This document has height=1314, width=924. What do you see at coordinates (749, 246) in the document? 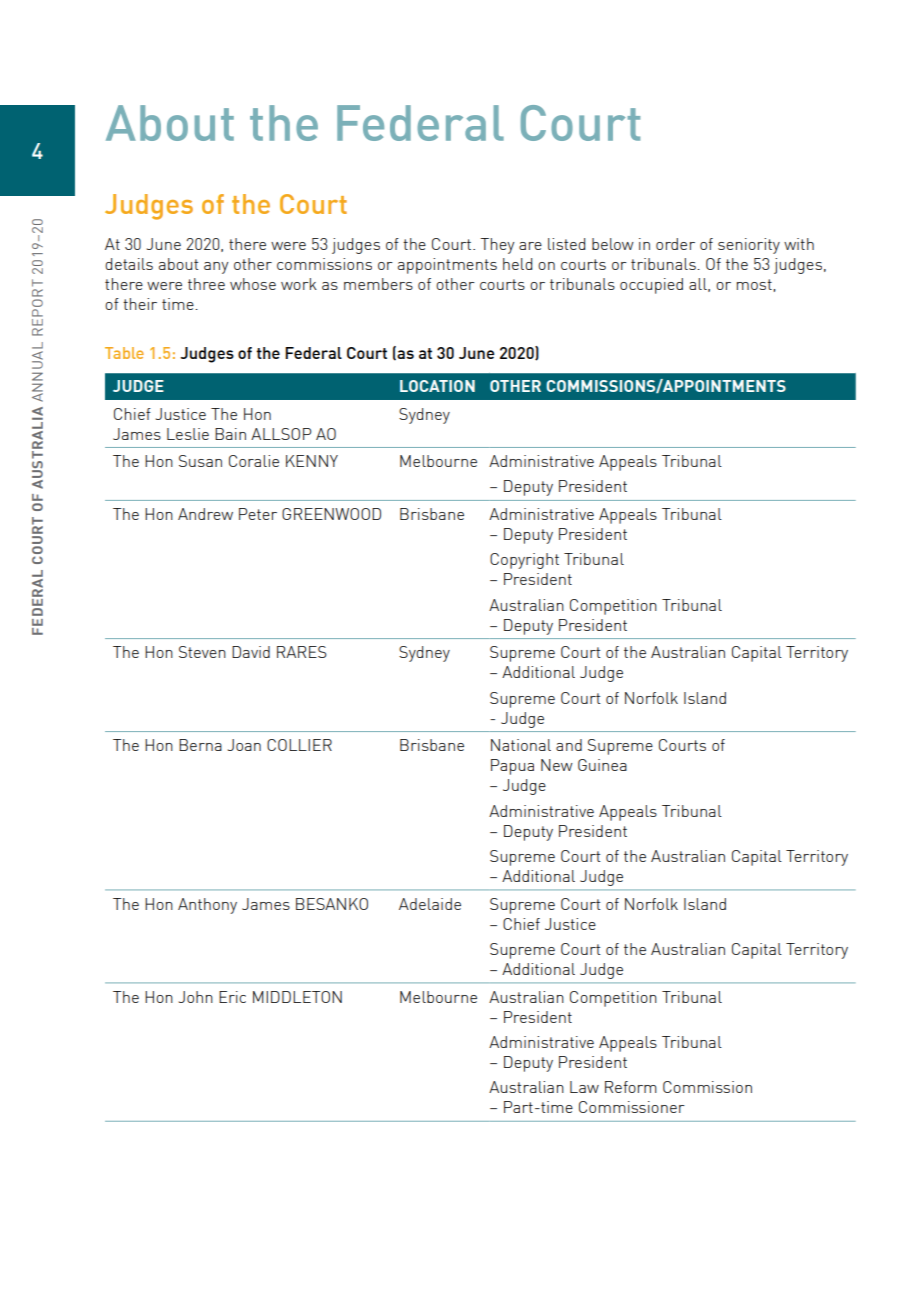
I see `seniority` at bounding box center [749, 246].
